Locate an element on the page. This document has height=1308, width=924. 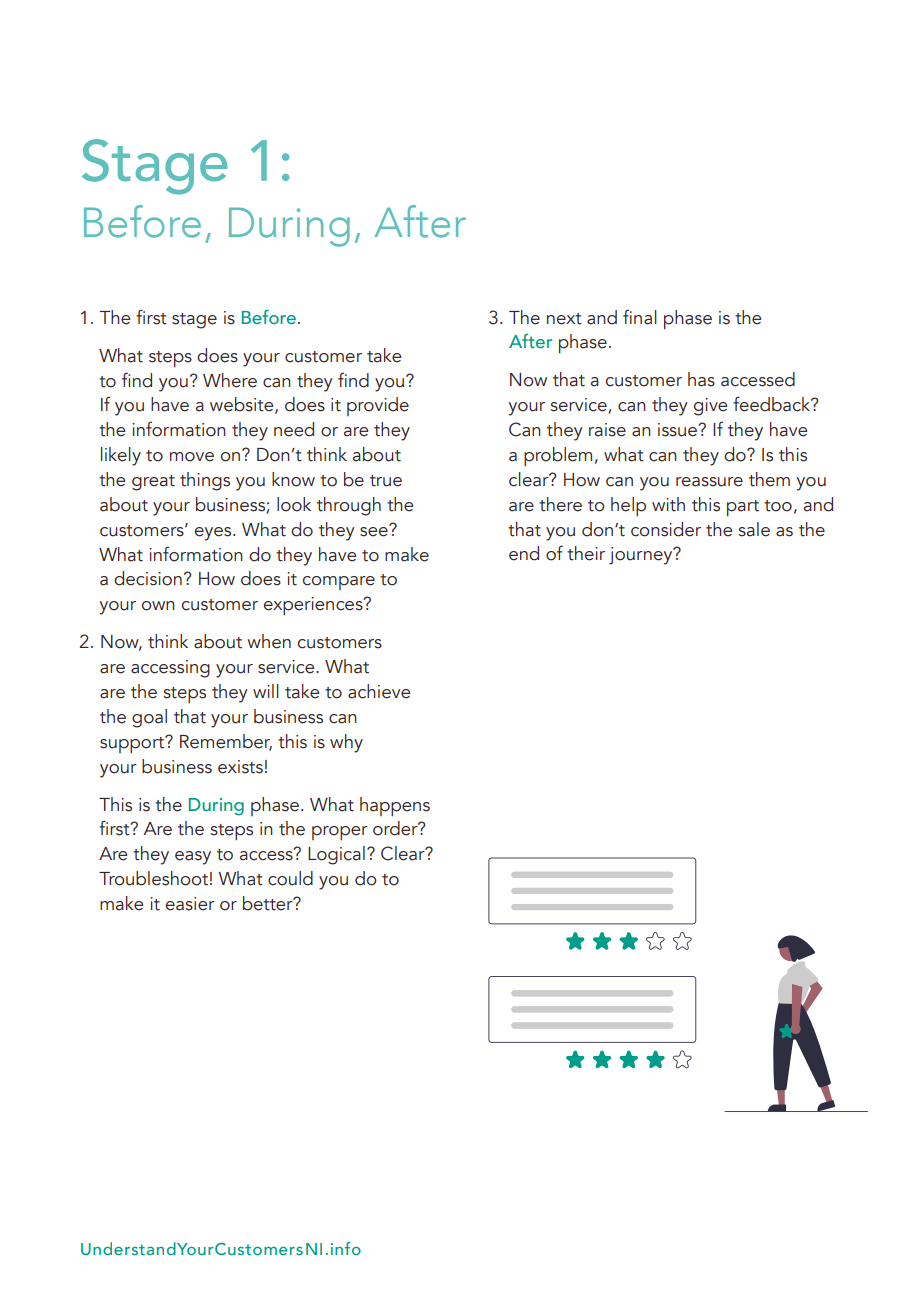
Logical is located at coordinates (336, 855).
